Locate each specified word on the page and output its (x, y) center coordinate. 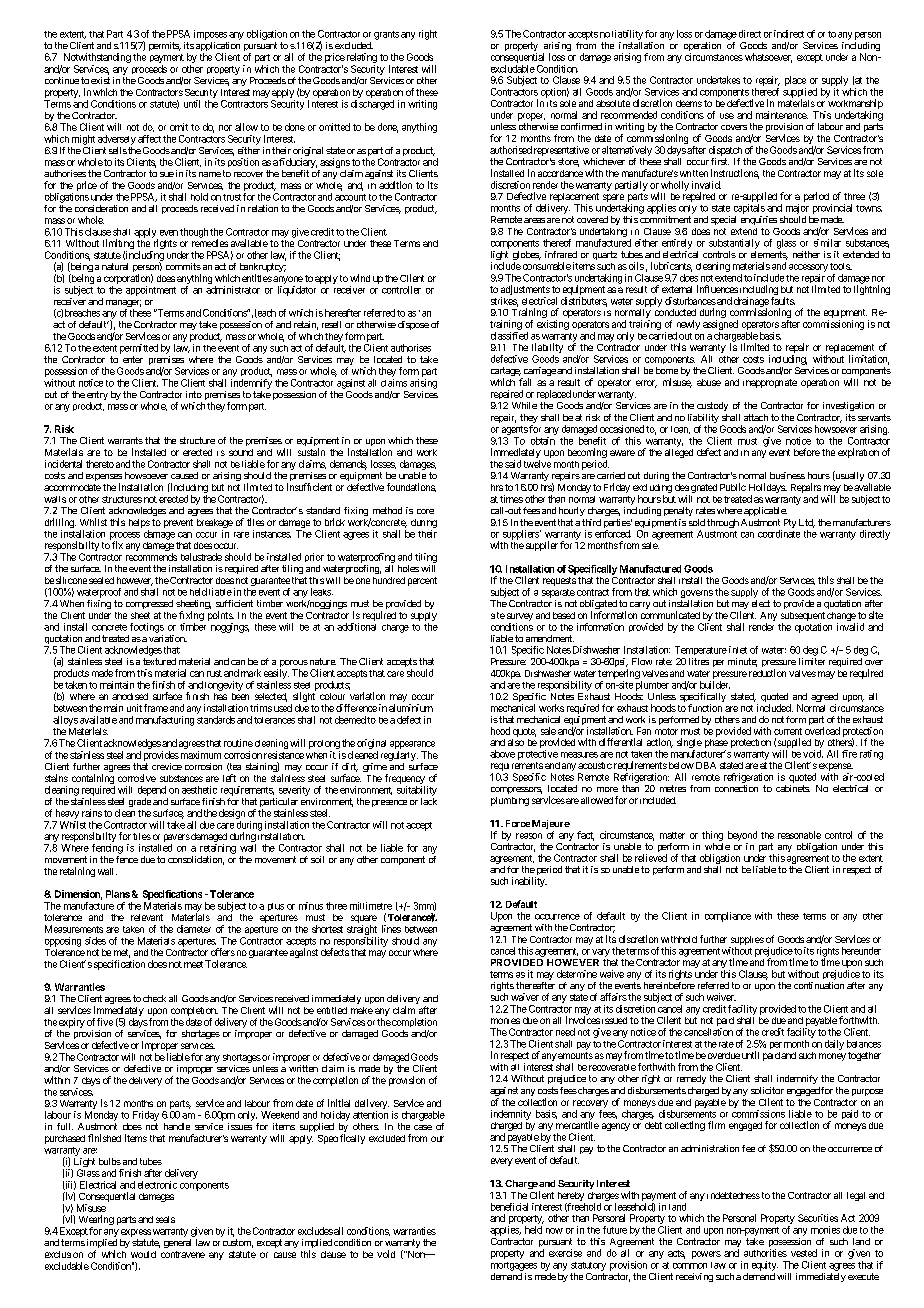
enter (133, 359)
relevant (147, 917)
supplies (746, 942)
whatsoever (768, 58)
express (136, 1233)
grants (386, 35)
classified (509, 336)
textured (159, 661)
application (218, 48)
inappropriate (770, 383)
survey (520, 618)
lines (391, 929)
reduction (767, 673)
